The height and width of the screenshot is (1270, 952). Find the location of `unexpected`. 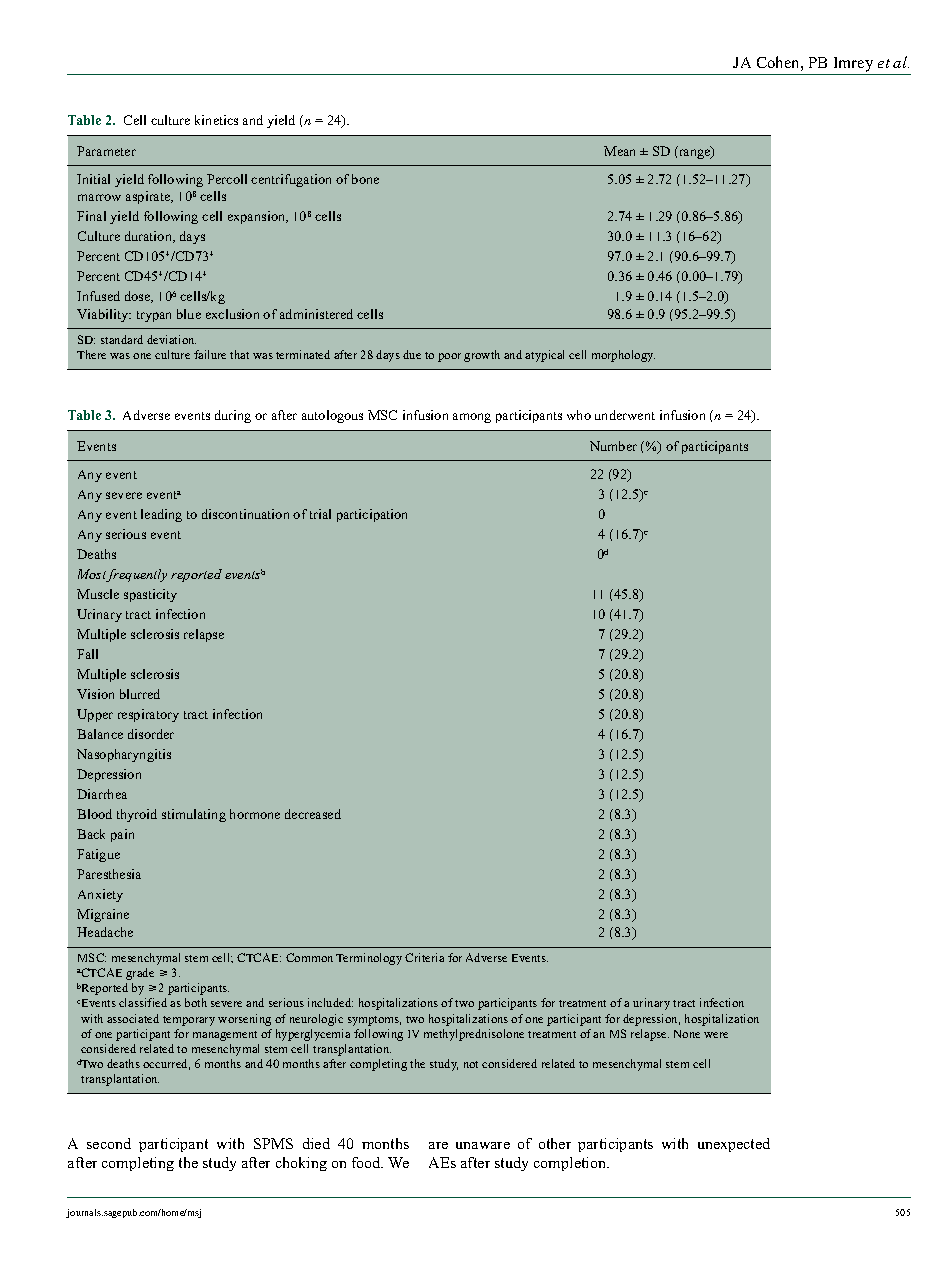

unexpected is located at coordinates (734, 1145).
